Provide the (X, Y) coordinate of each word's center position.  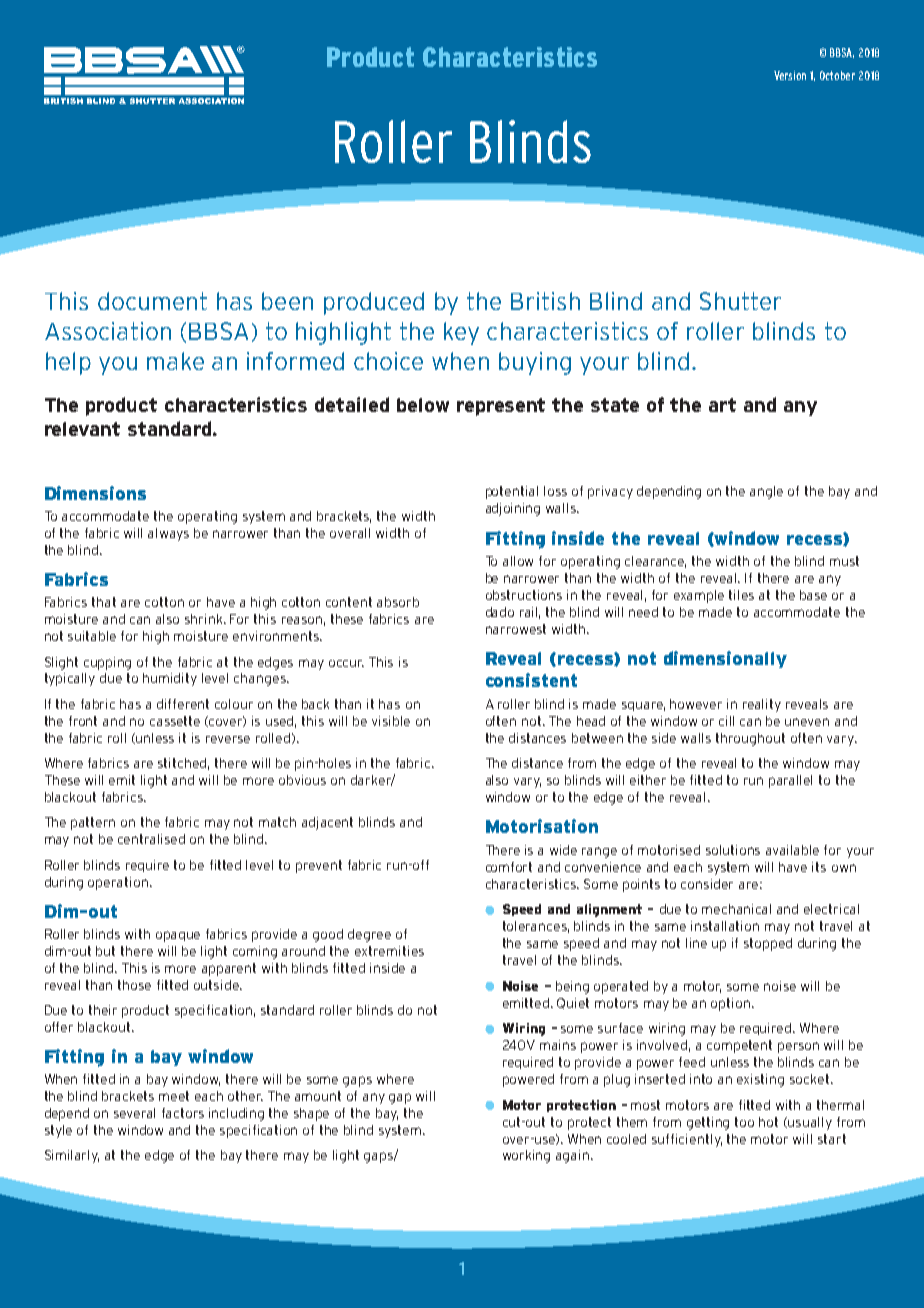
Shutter (740, 301)
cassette (175, 721)
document (152, 301)
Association (108, 331)
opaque (178, 936)
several (134, 1113)
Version (790, 75)
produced (374, 303)
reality (762, 705)
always (168, 534)
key (461, 333)
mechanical (736, 909)
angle (766, 492)
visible (391, 721)
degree (369, 935)
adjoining (513, 509)
